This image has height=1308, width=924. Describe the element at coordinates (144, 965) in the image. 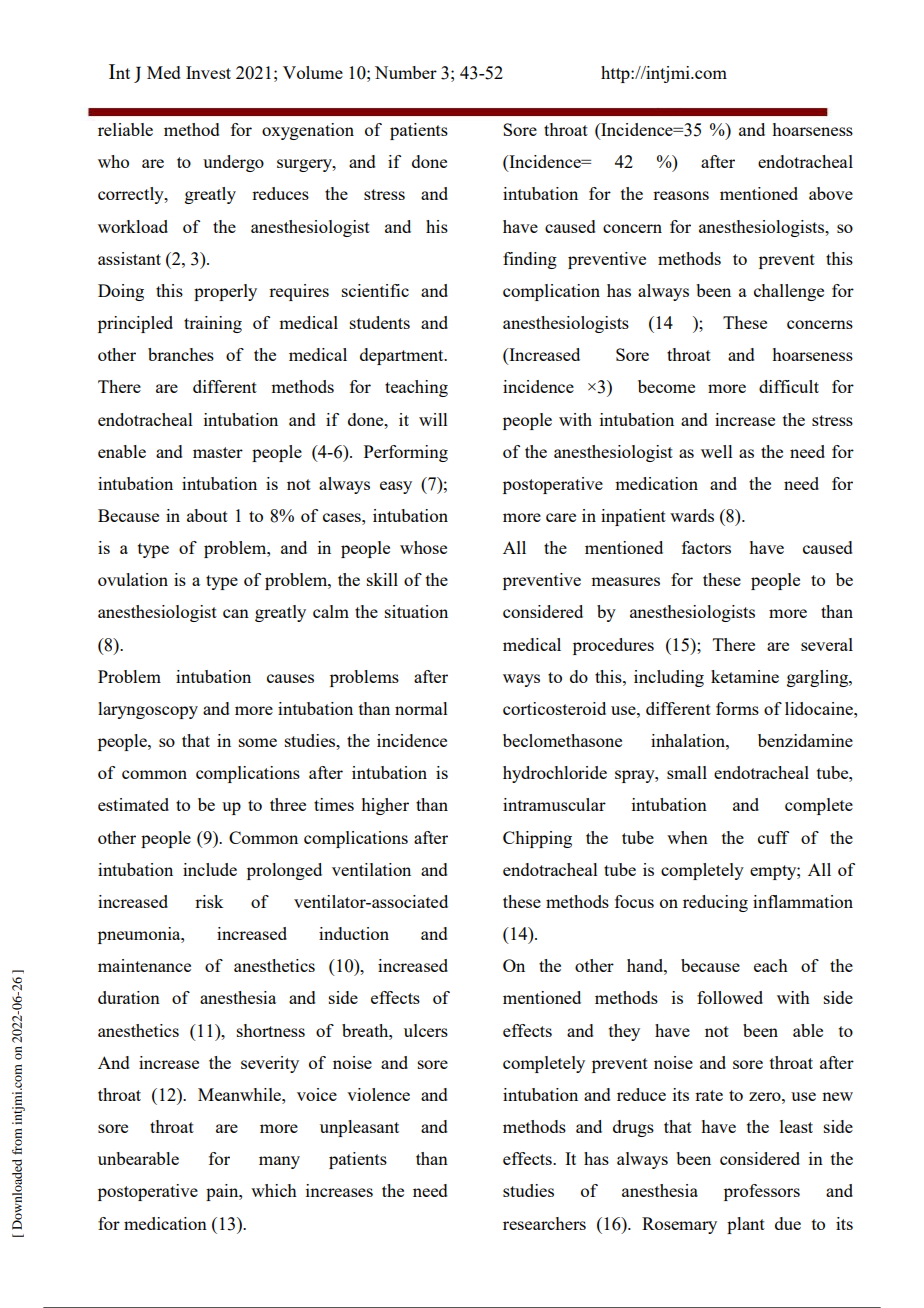

I see `maintenance` at that location.
